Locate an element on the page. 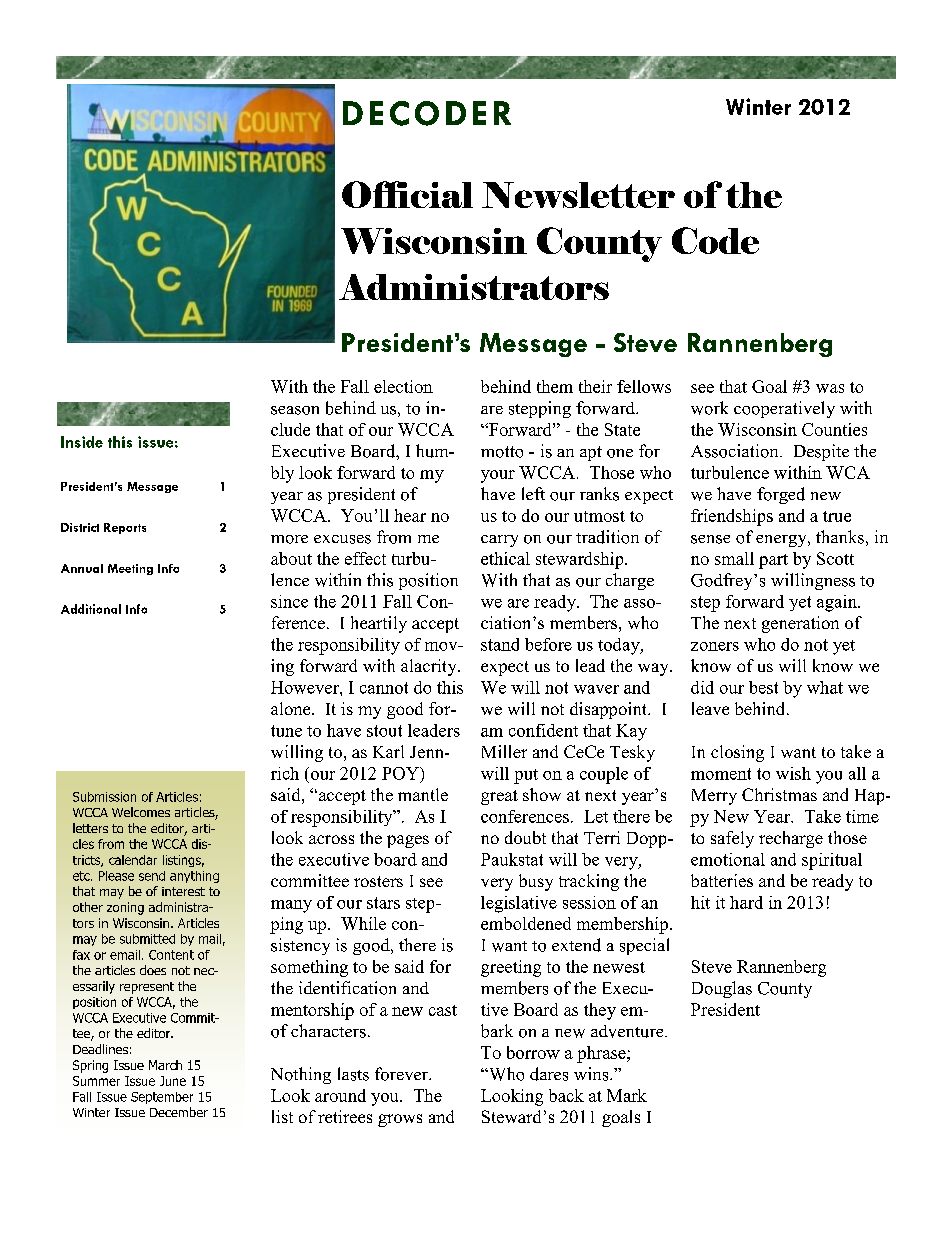 Image resolution: width=952 pixels, height=1233 pixels. Inside is located at coordinates (82, 442).
